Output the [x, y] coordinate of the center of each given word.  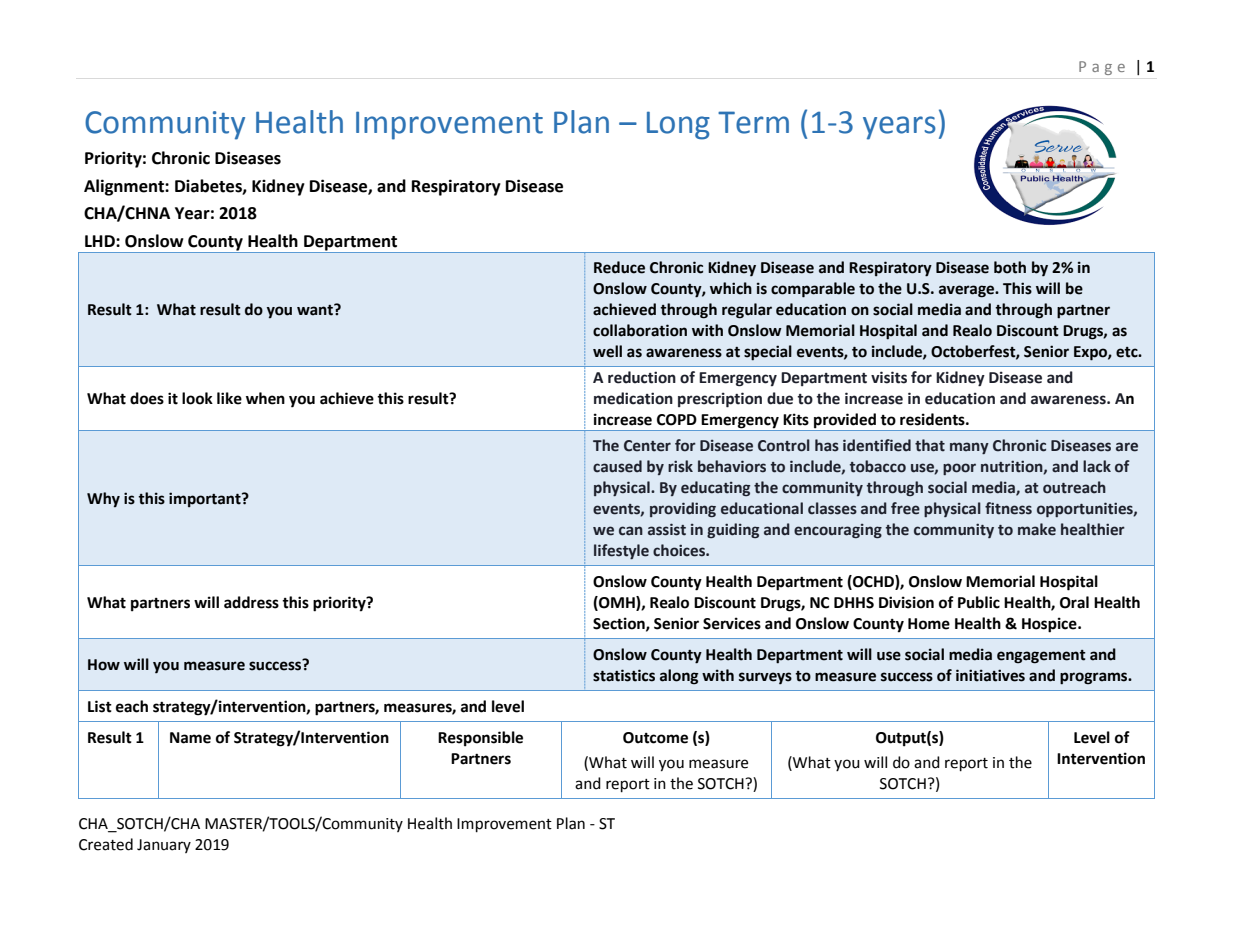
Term [753, 122]
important [206, 500]
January [164, 846]
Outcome [655, 738]
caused [617, 466]
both [1010, 267]
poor [959, 469]
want [316, 310]
